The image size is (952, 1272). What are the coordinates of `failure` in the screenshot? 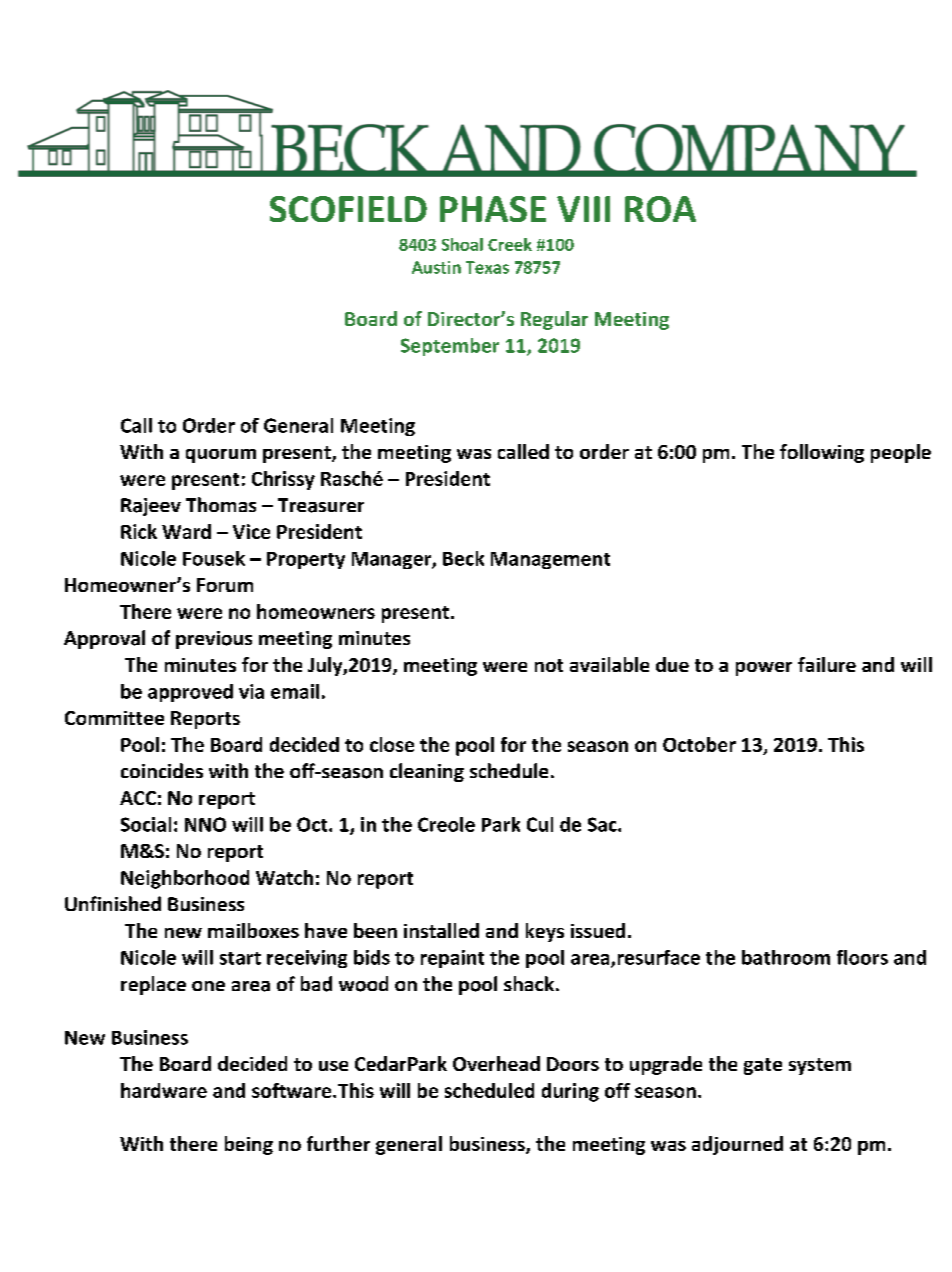 It's located at (827, 664).
